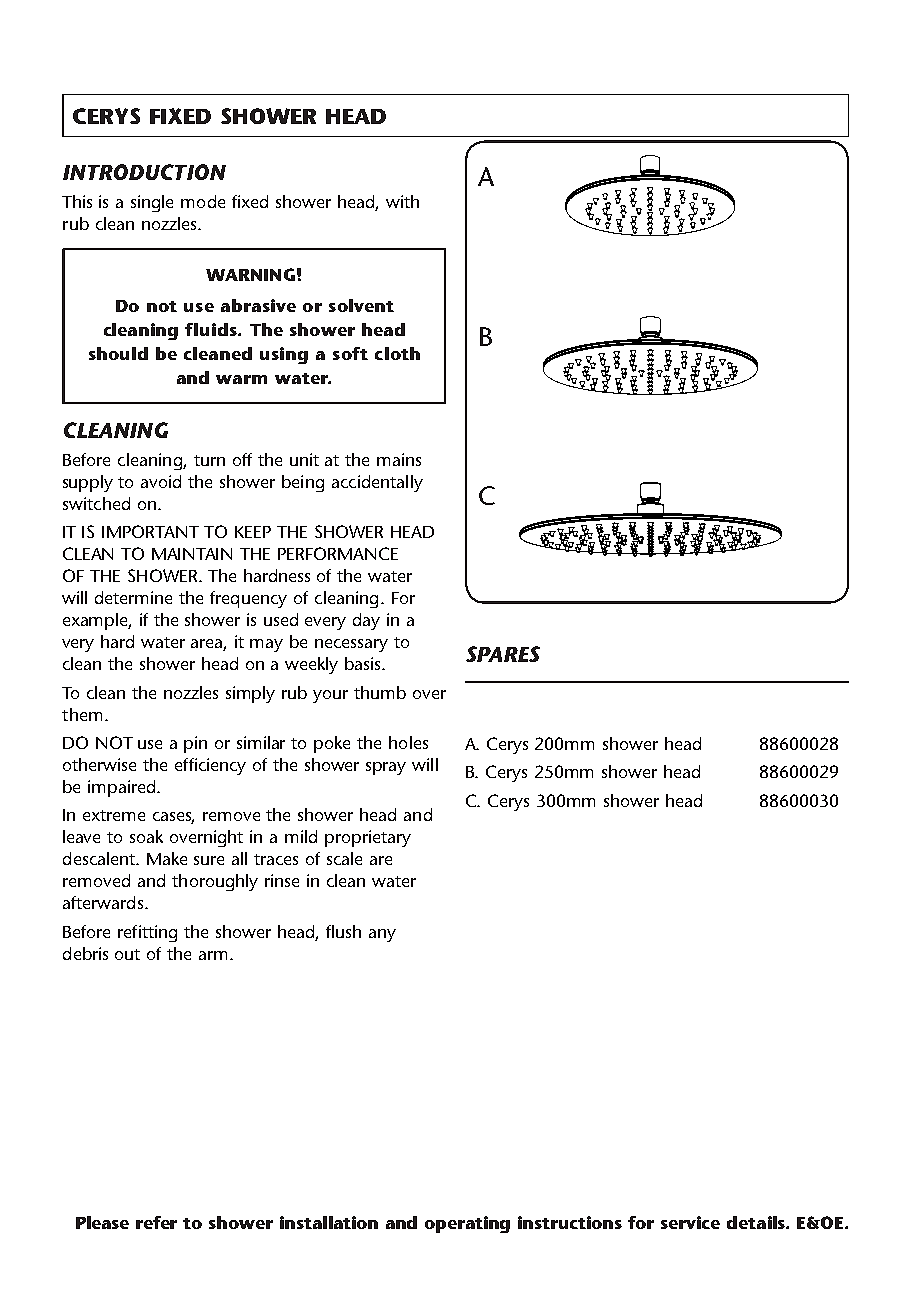 The image size is (924, 1311). Describe the element at coordinates (329, 1222) in the screenshot. I see `installation` at that location.
